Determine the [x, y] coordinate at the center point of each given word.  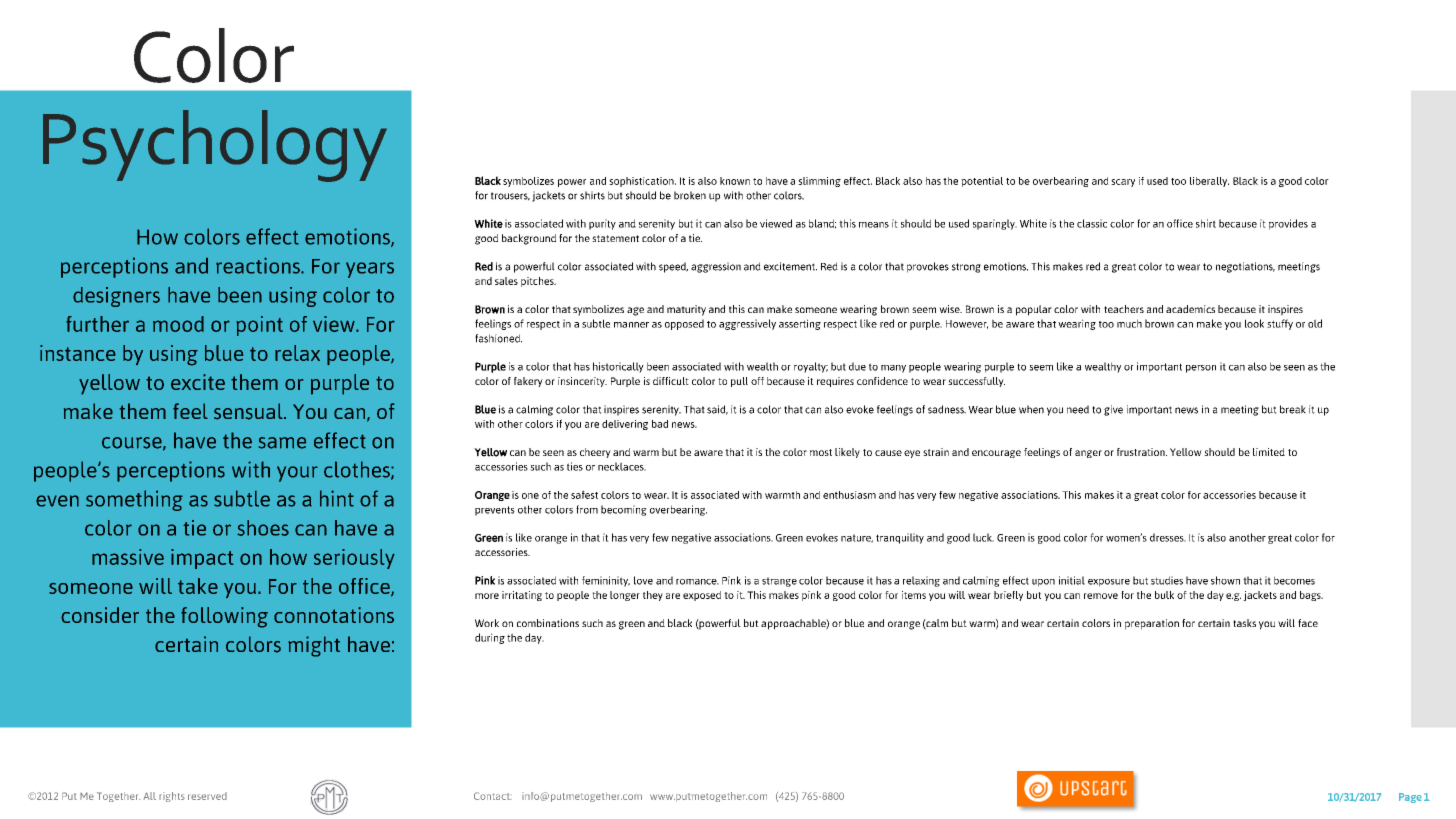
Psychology [215, 146]
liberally [1209, 182]
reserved [207, 796]
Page [1410, 798]
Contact [493, 796]
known [735, 181]
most [821, 452]
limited [1269, 452]
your [297, 474]
